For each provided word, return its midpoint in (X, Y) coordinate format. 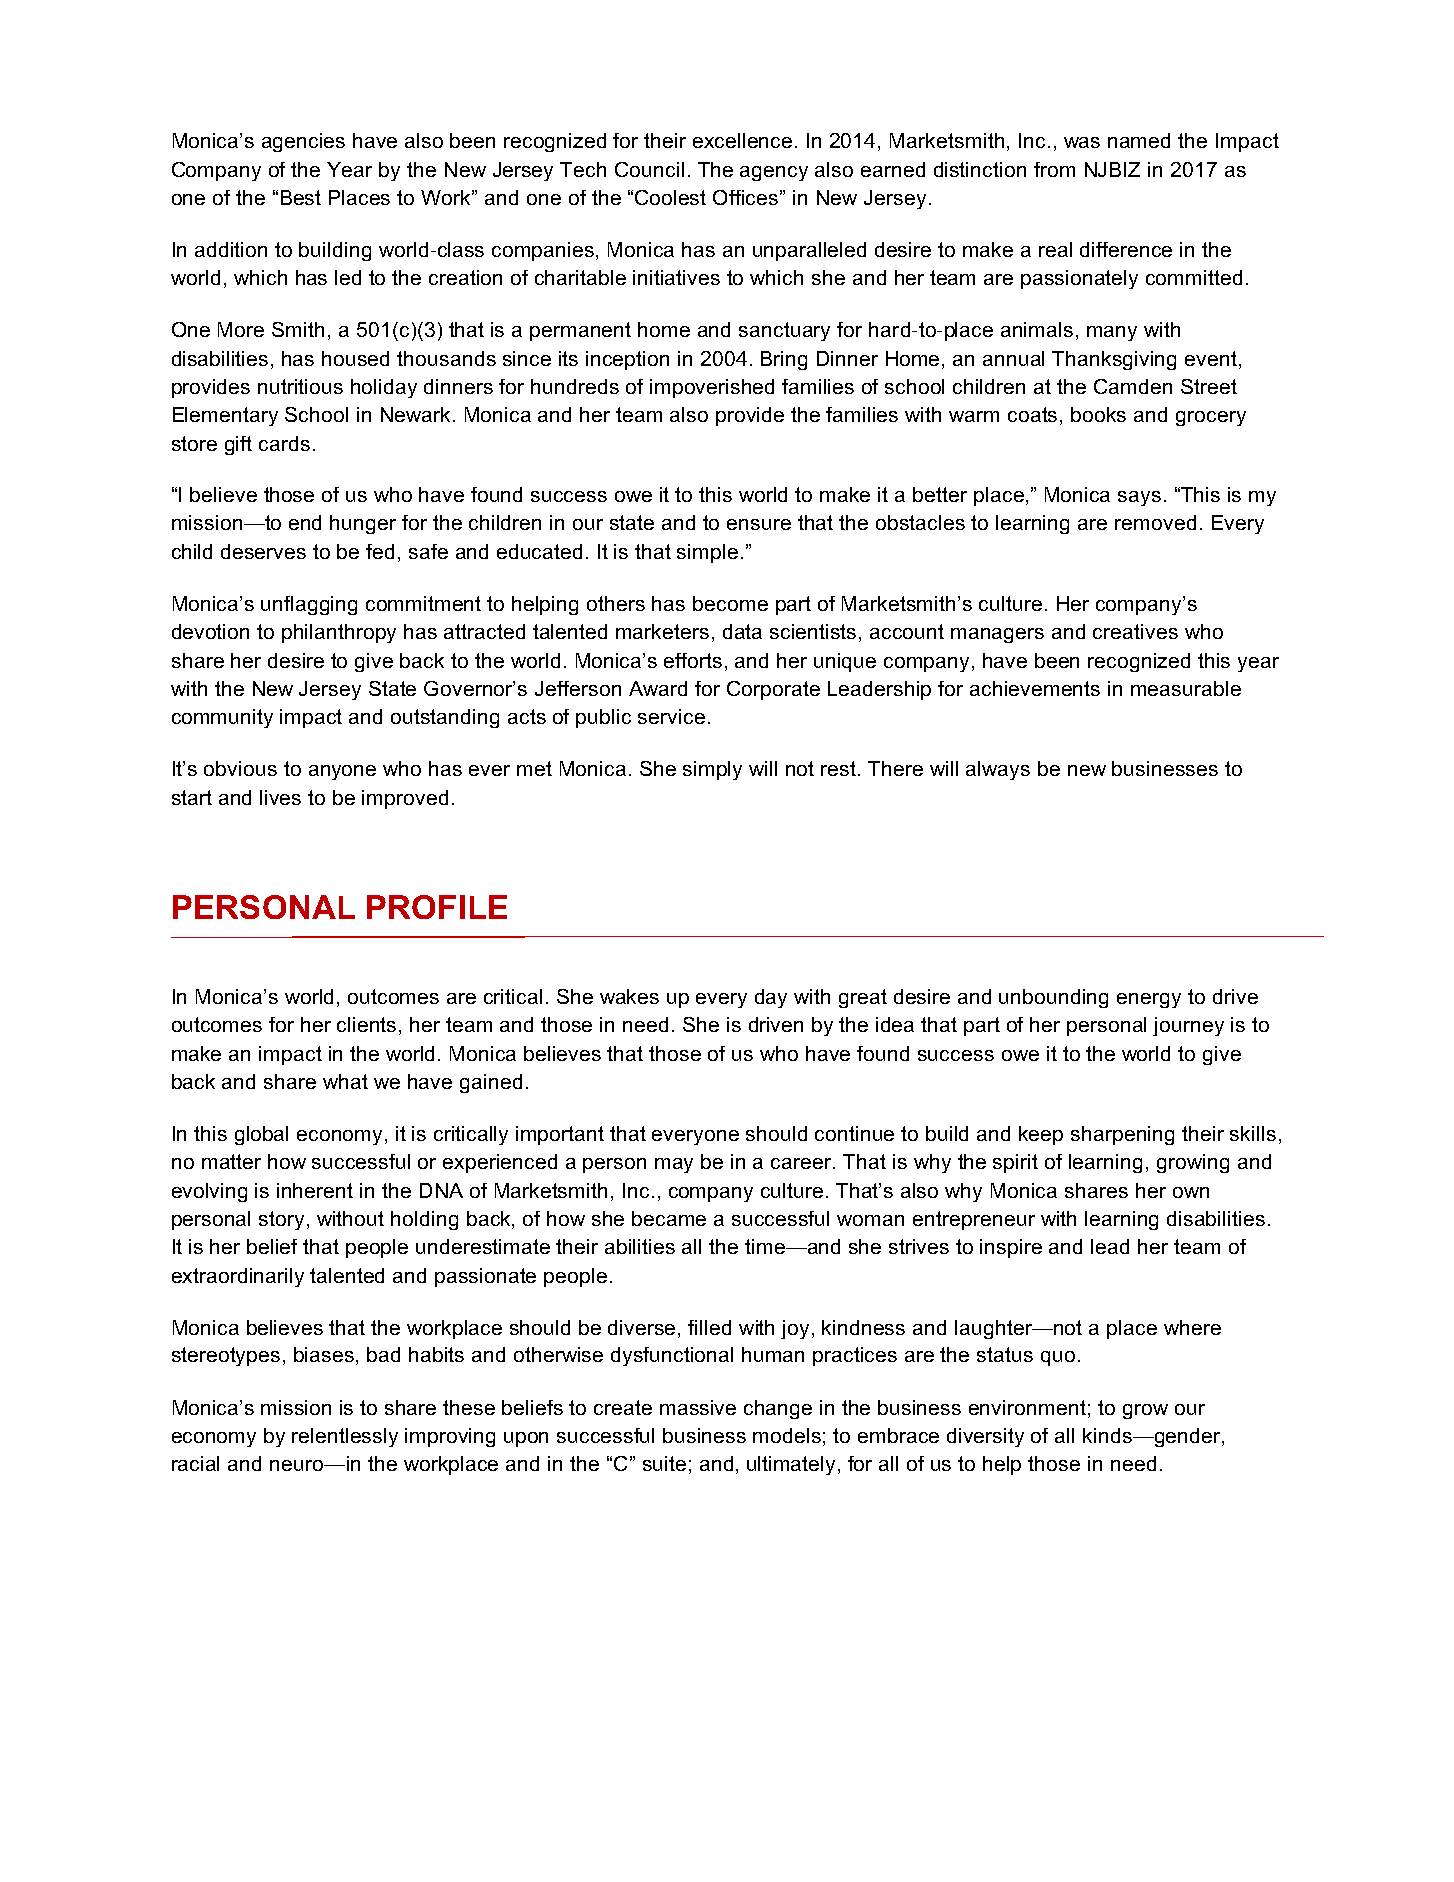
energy (1149, 1000)
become (730, 603)
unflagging (309, 605)
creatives (1135, 631)
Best (301, 197)
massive (698, 1407)
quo (1058, 1358)
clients (368, 1026)
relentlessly (345, 1437)
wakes (629, 996)
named (1139, 140)
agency (774, 173)
